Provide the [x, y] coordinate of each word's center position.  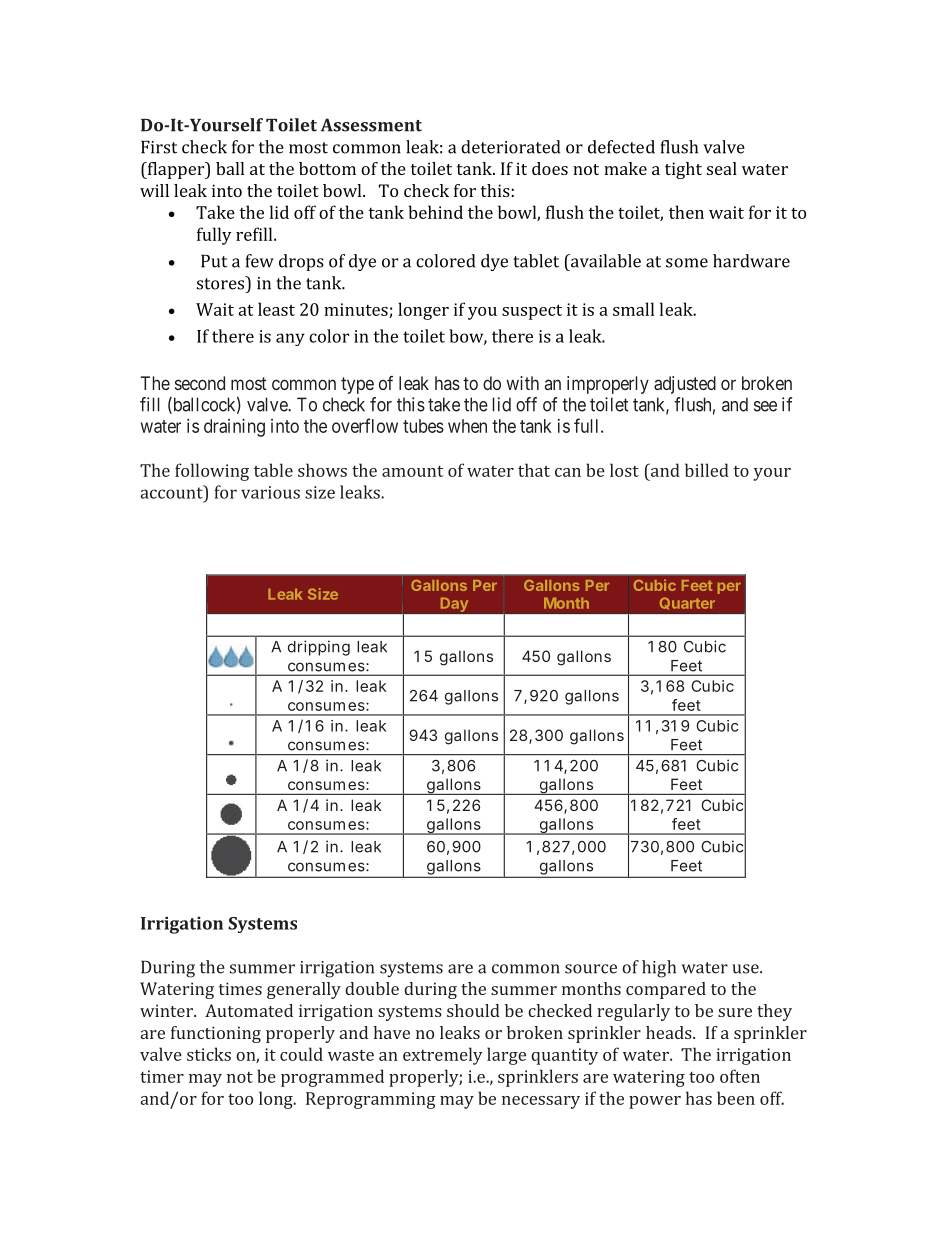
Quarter [687, 603]
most [249, 383]
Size [323, 594]
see [765, 406]
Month [566, 603]
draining [234, 428]
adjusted [685, 385]
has [447, 383]
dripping [319, 648]
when [467, 426]
